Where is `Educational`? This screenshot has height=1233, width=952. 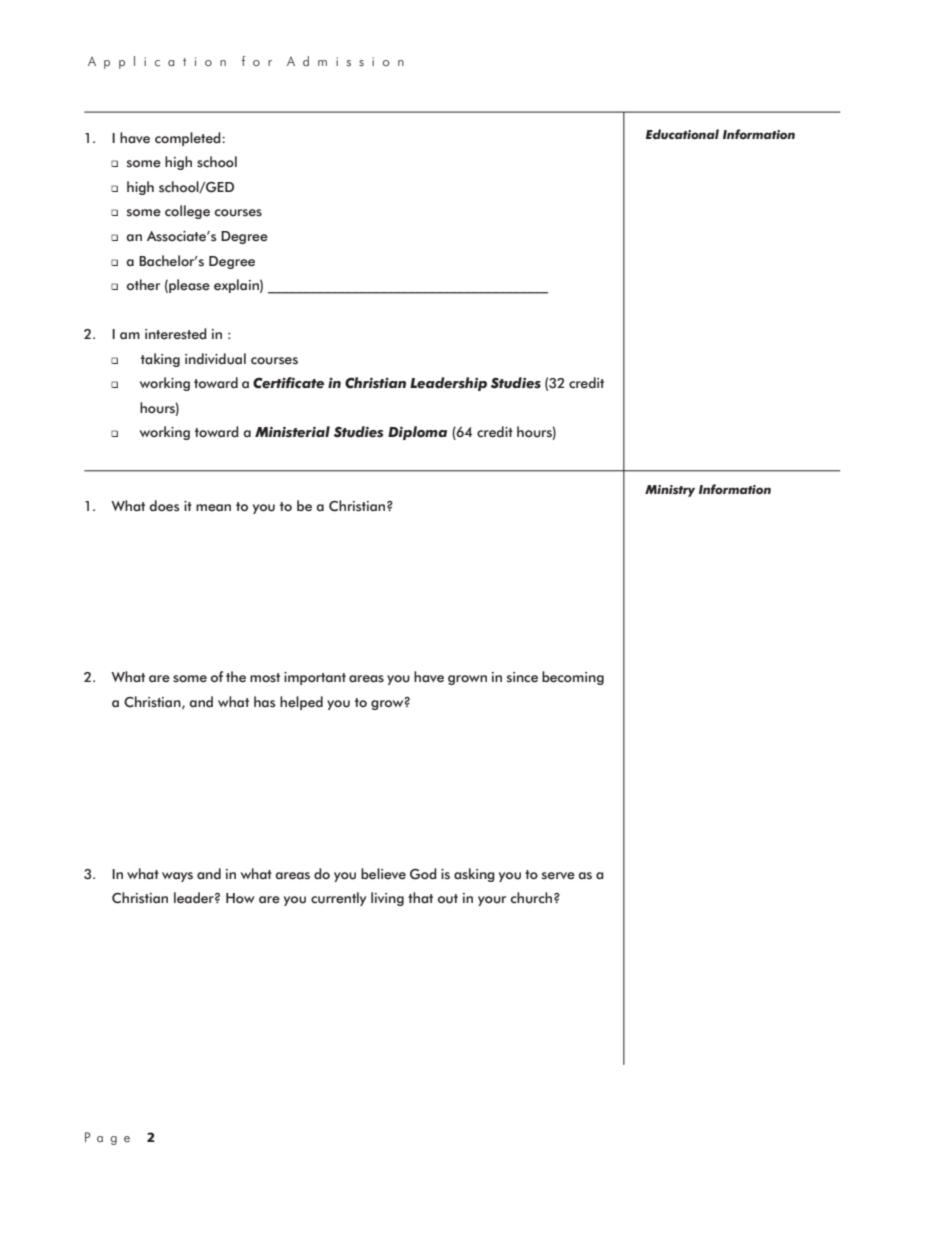
Educational is located at coordinates (682, 134).
